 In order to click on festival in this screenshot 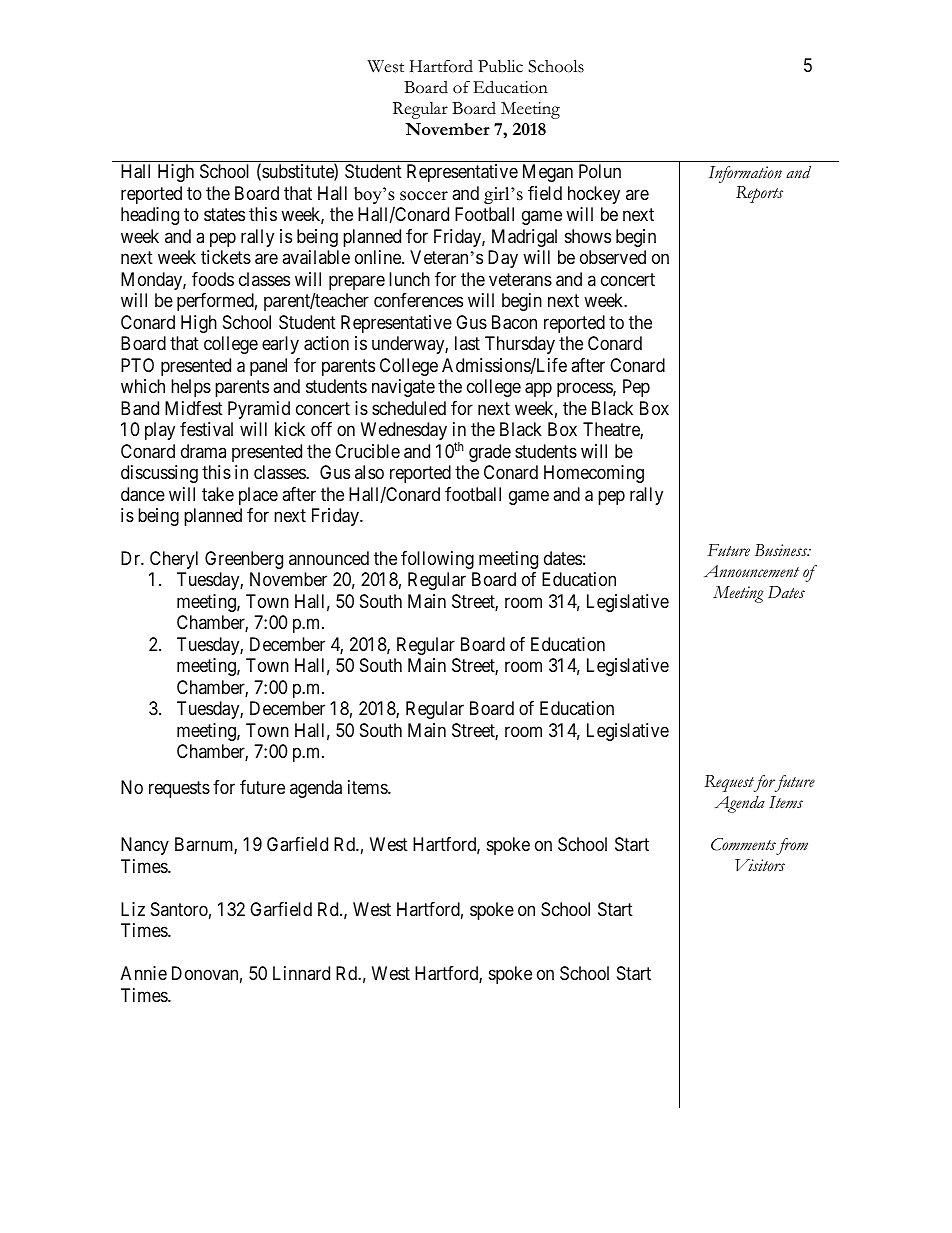, I will do `click(206, 429)`.
